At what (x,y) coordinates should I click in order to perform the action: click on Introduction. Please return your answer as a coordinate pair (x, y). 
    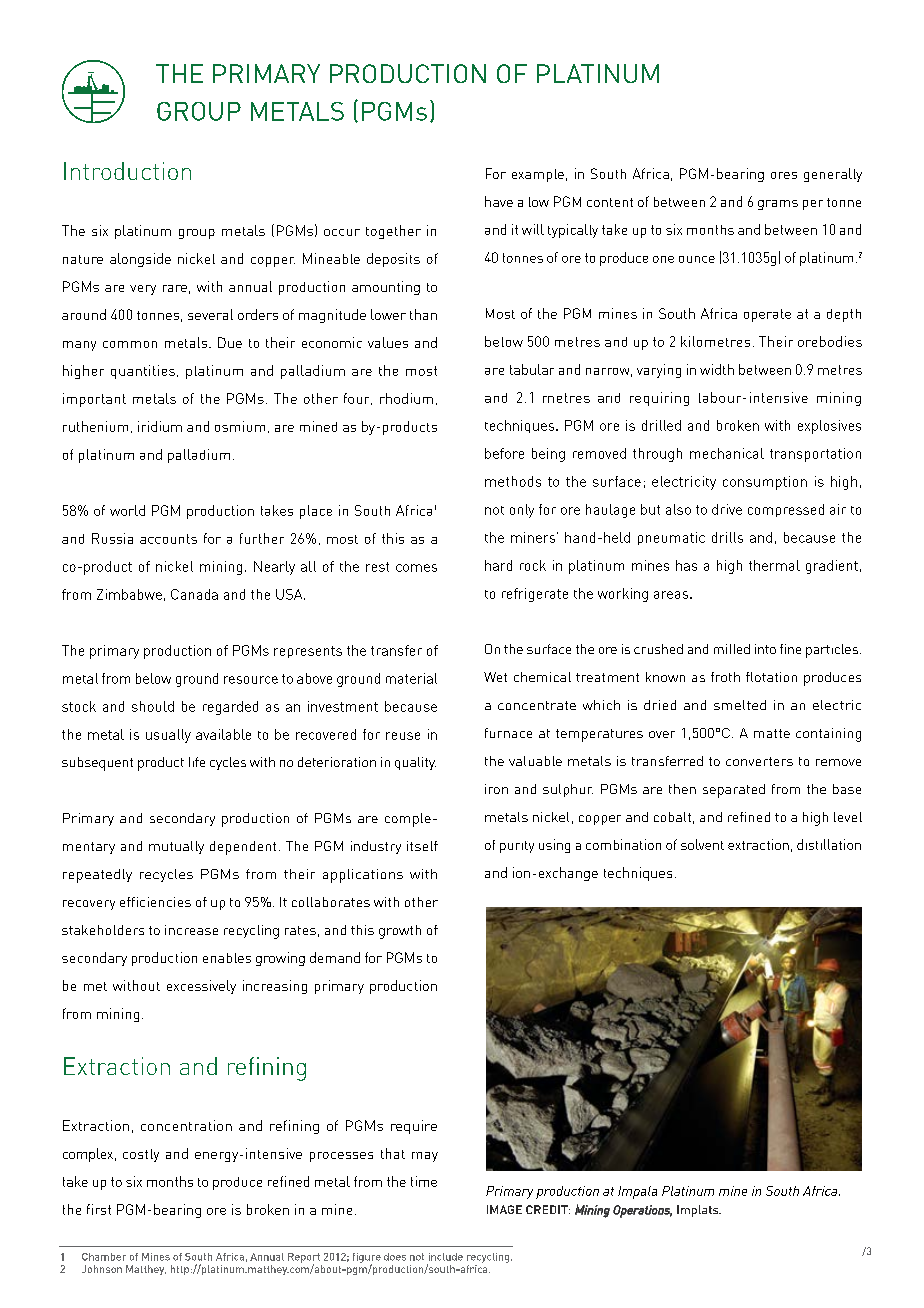
    Looking at the image, I should click on (127, 171).
